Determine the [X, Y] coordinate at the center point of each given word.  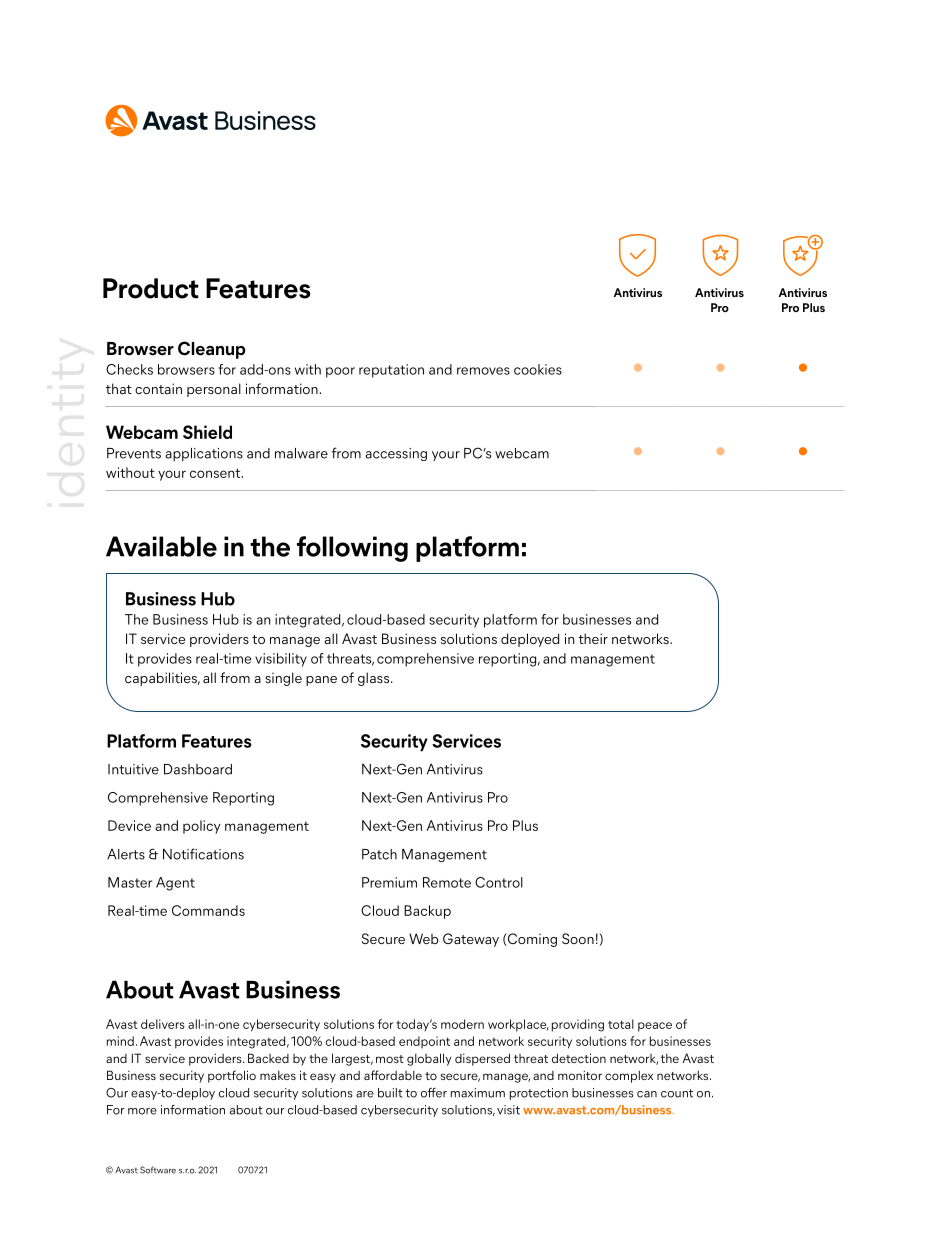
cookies [538, 369]
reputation [391, 371]
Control [499, 882]
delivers [162, 1024]
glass [375, 679]
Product [151, 288]
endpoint [424, 1042]
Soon [578, 938]
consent [216, 473]
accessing [396, 454]
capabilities [162, 679]
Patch [379, 854]
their [593, 638]
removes [483, 371]
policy [202, 827]
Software [158, 1170]
